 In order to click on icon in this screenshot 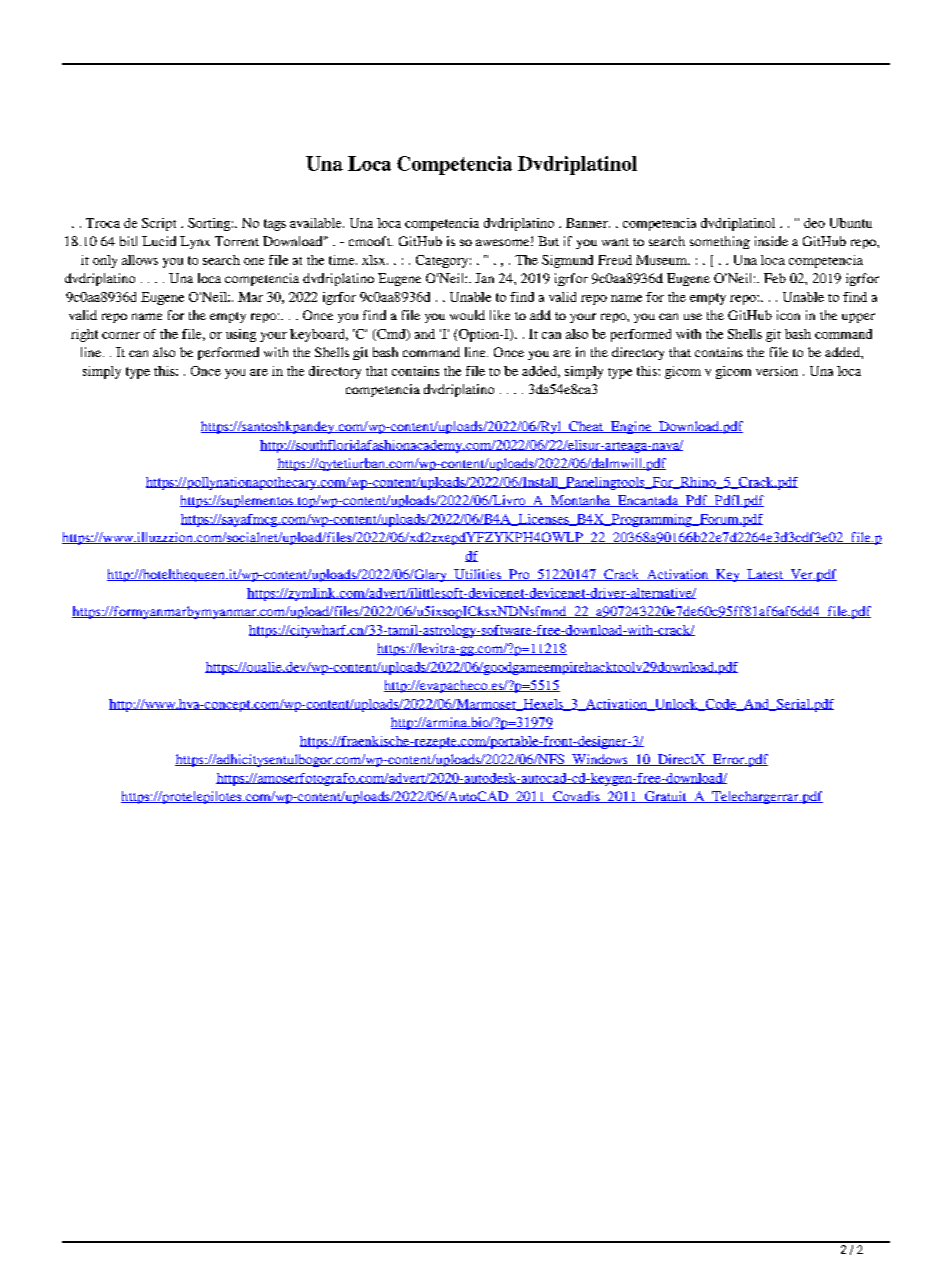, I will do `click(788, 315)`.
